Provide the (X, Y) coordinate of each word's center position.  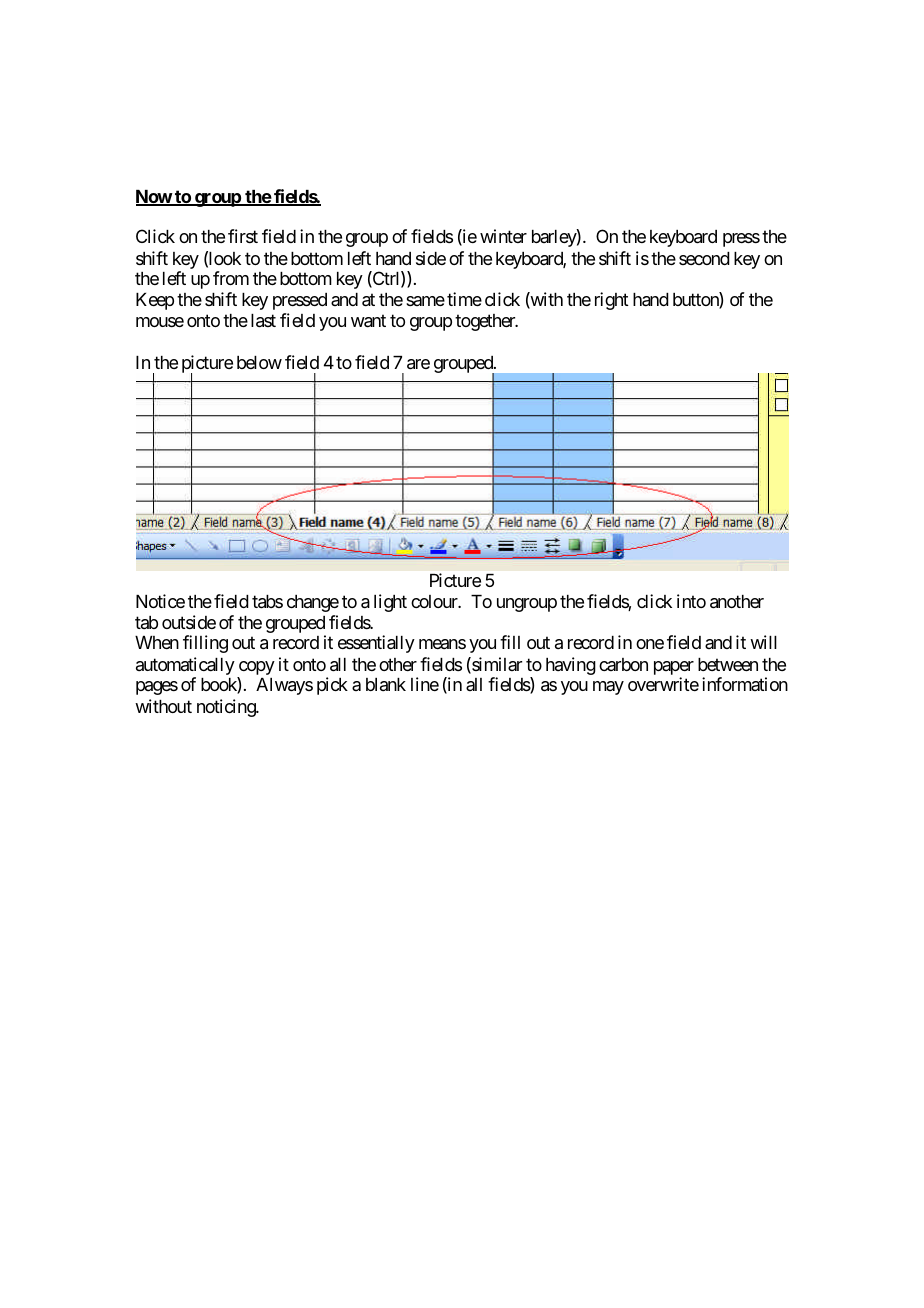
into (691, 601)
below (259, 362)
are (418, 364)
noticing (227, 708)
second (704, 258)
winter (503, 236)
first (243, 236)
